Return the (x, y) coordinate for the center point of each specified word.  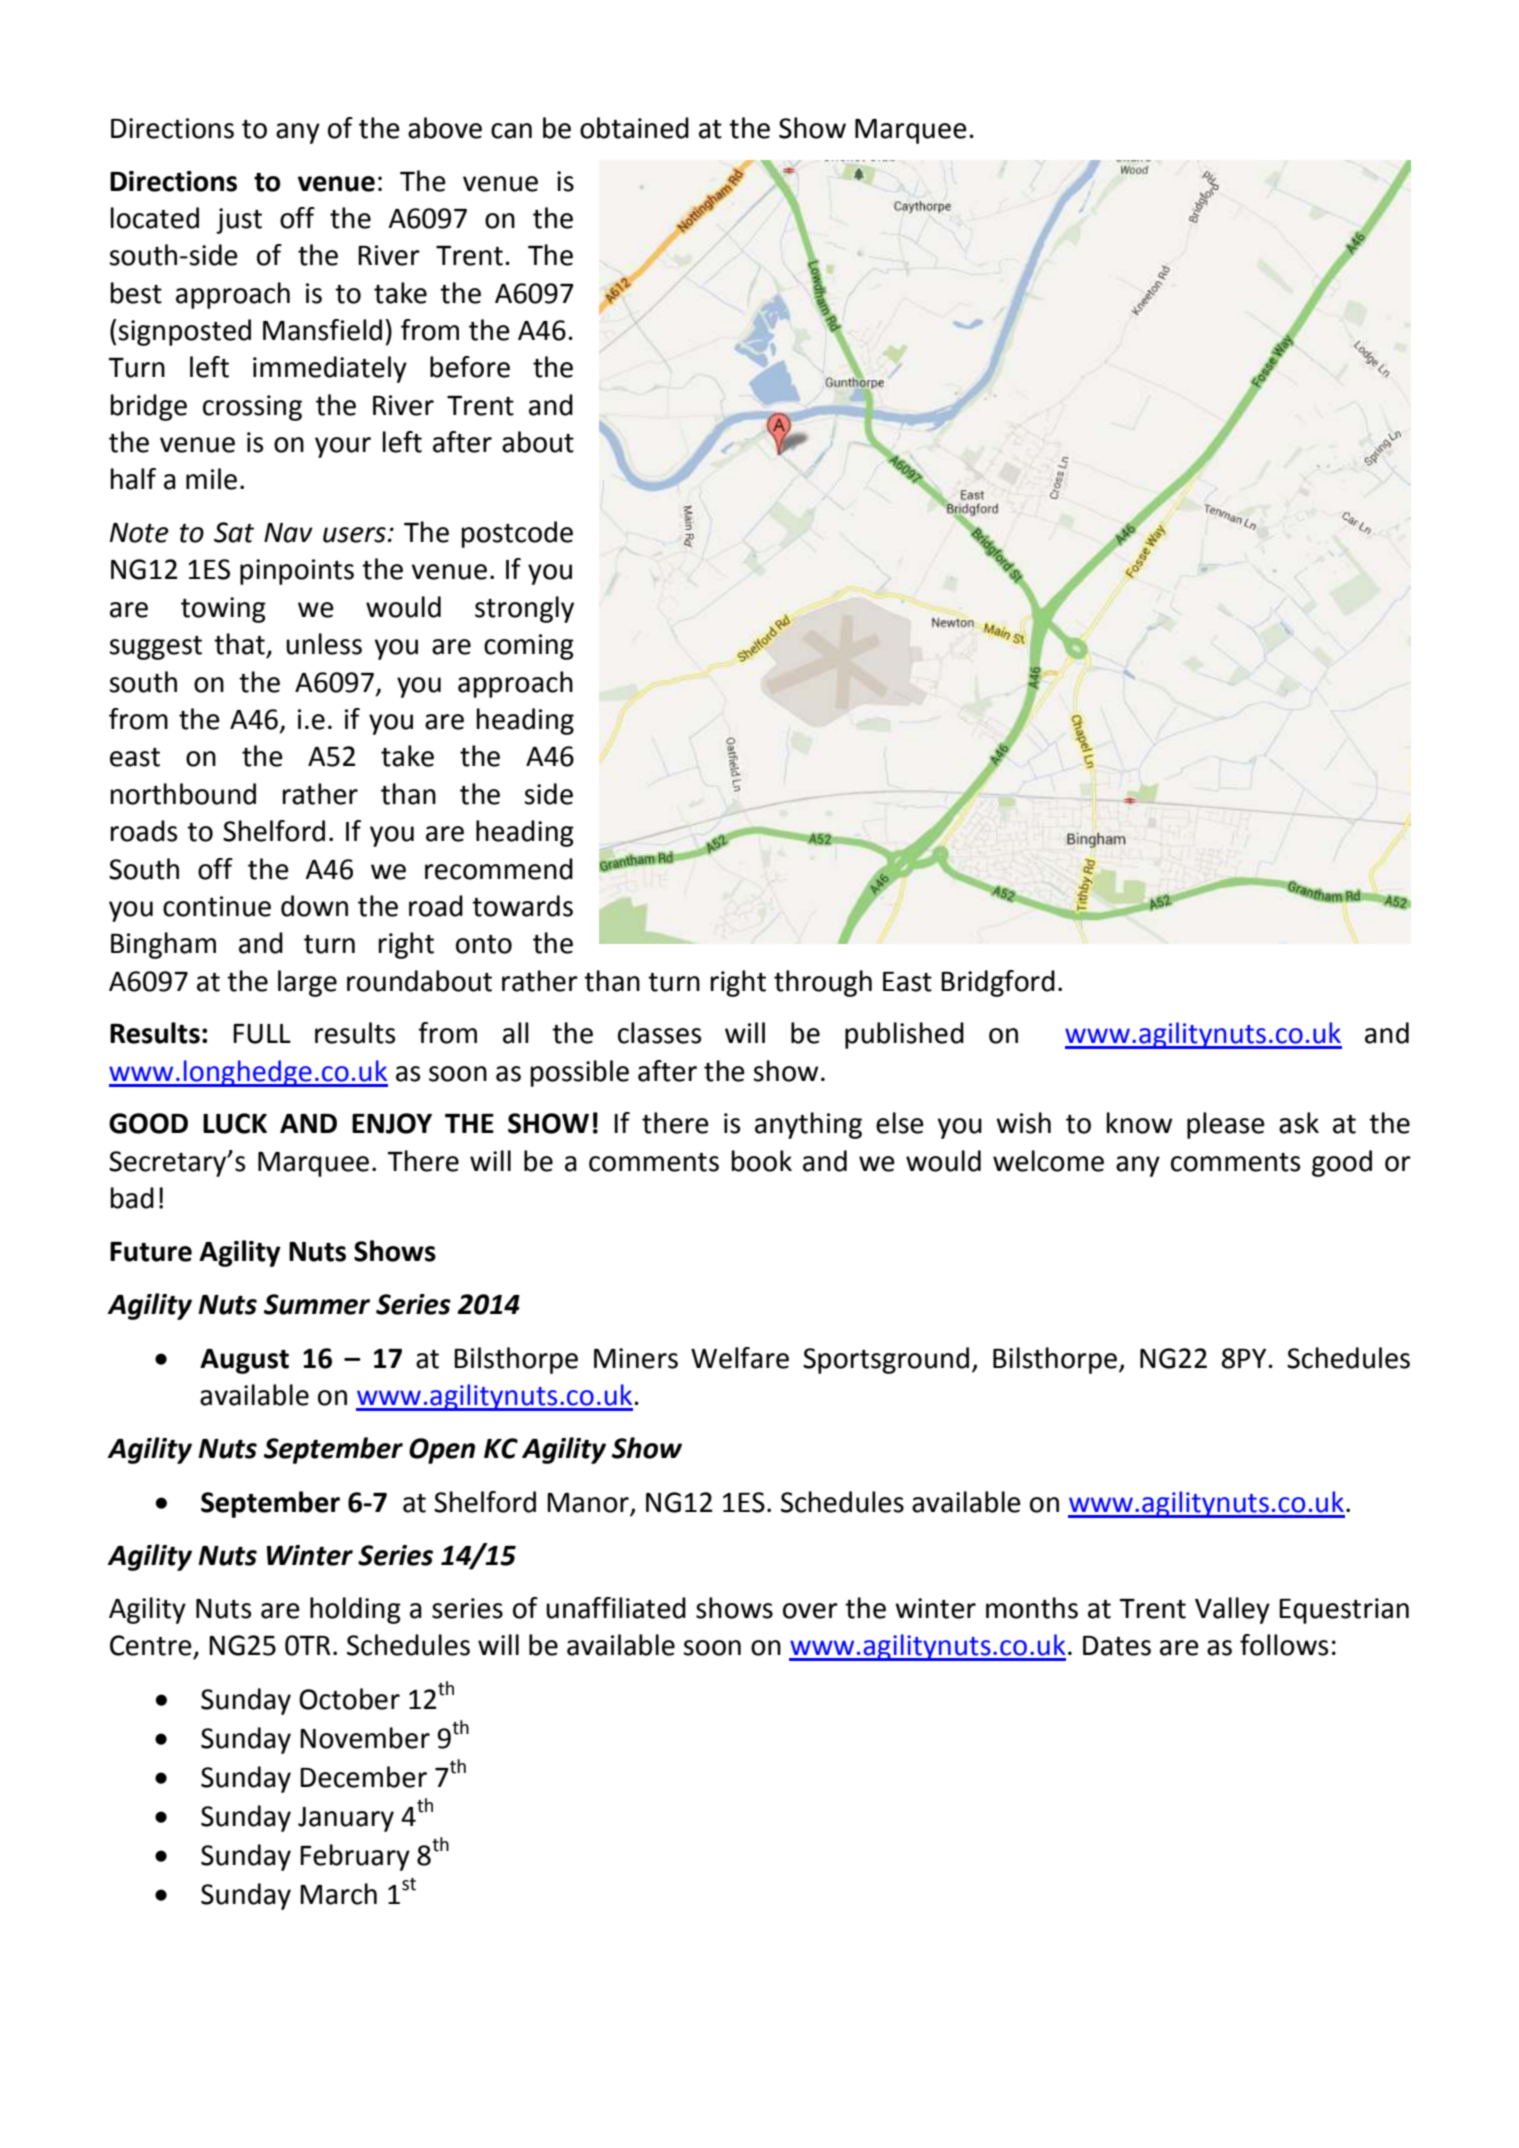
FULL (262, 1034)
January (346, 1819)
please (1226, 1125)
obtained (634, 128)
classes (659, 1033)
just (239, 221)
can (511, 131)
